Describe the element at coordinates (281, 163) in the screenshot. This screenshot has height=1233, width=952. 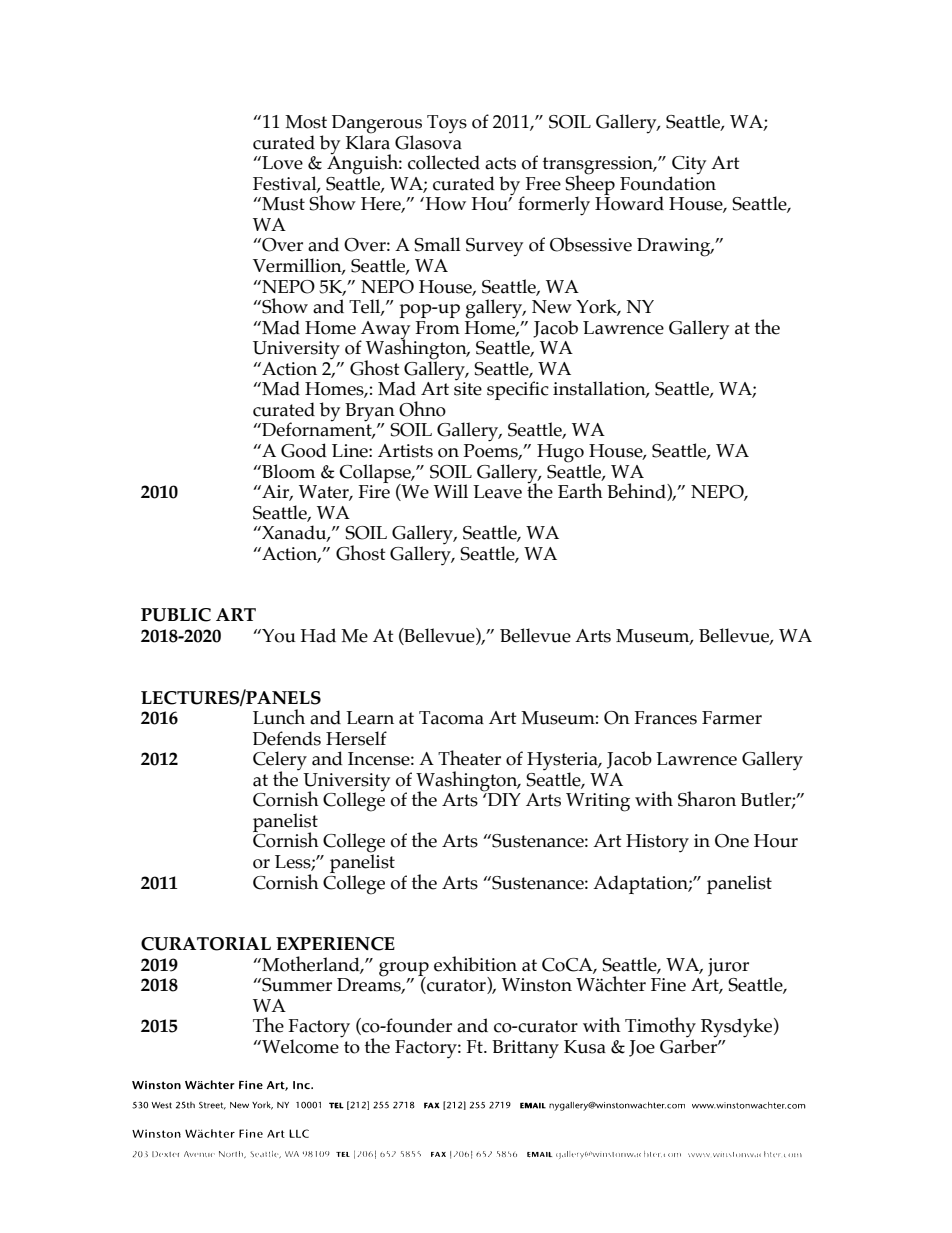
I see `Love` at that location.
